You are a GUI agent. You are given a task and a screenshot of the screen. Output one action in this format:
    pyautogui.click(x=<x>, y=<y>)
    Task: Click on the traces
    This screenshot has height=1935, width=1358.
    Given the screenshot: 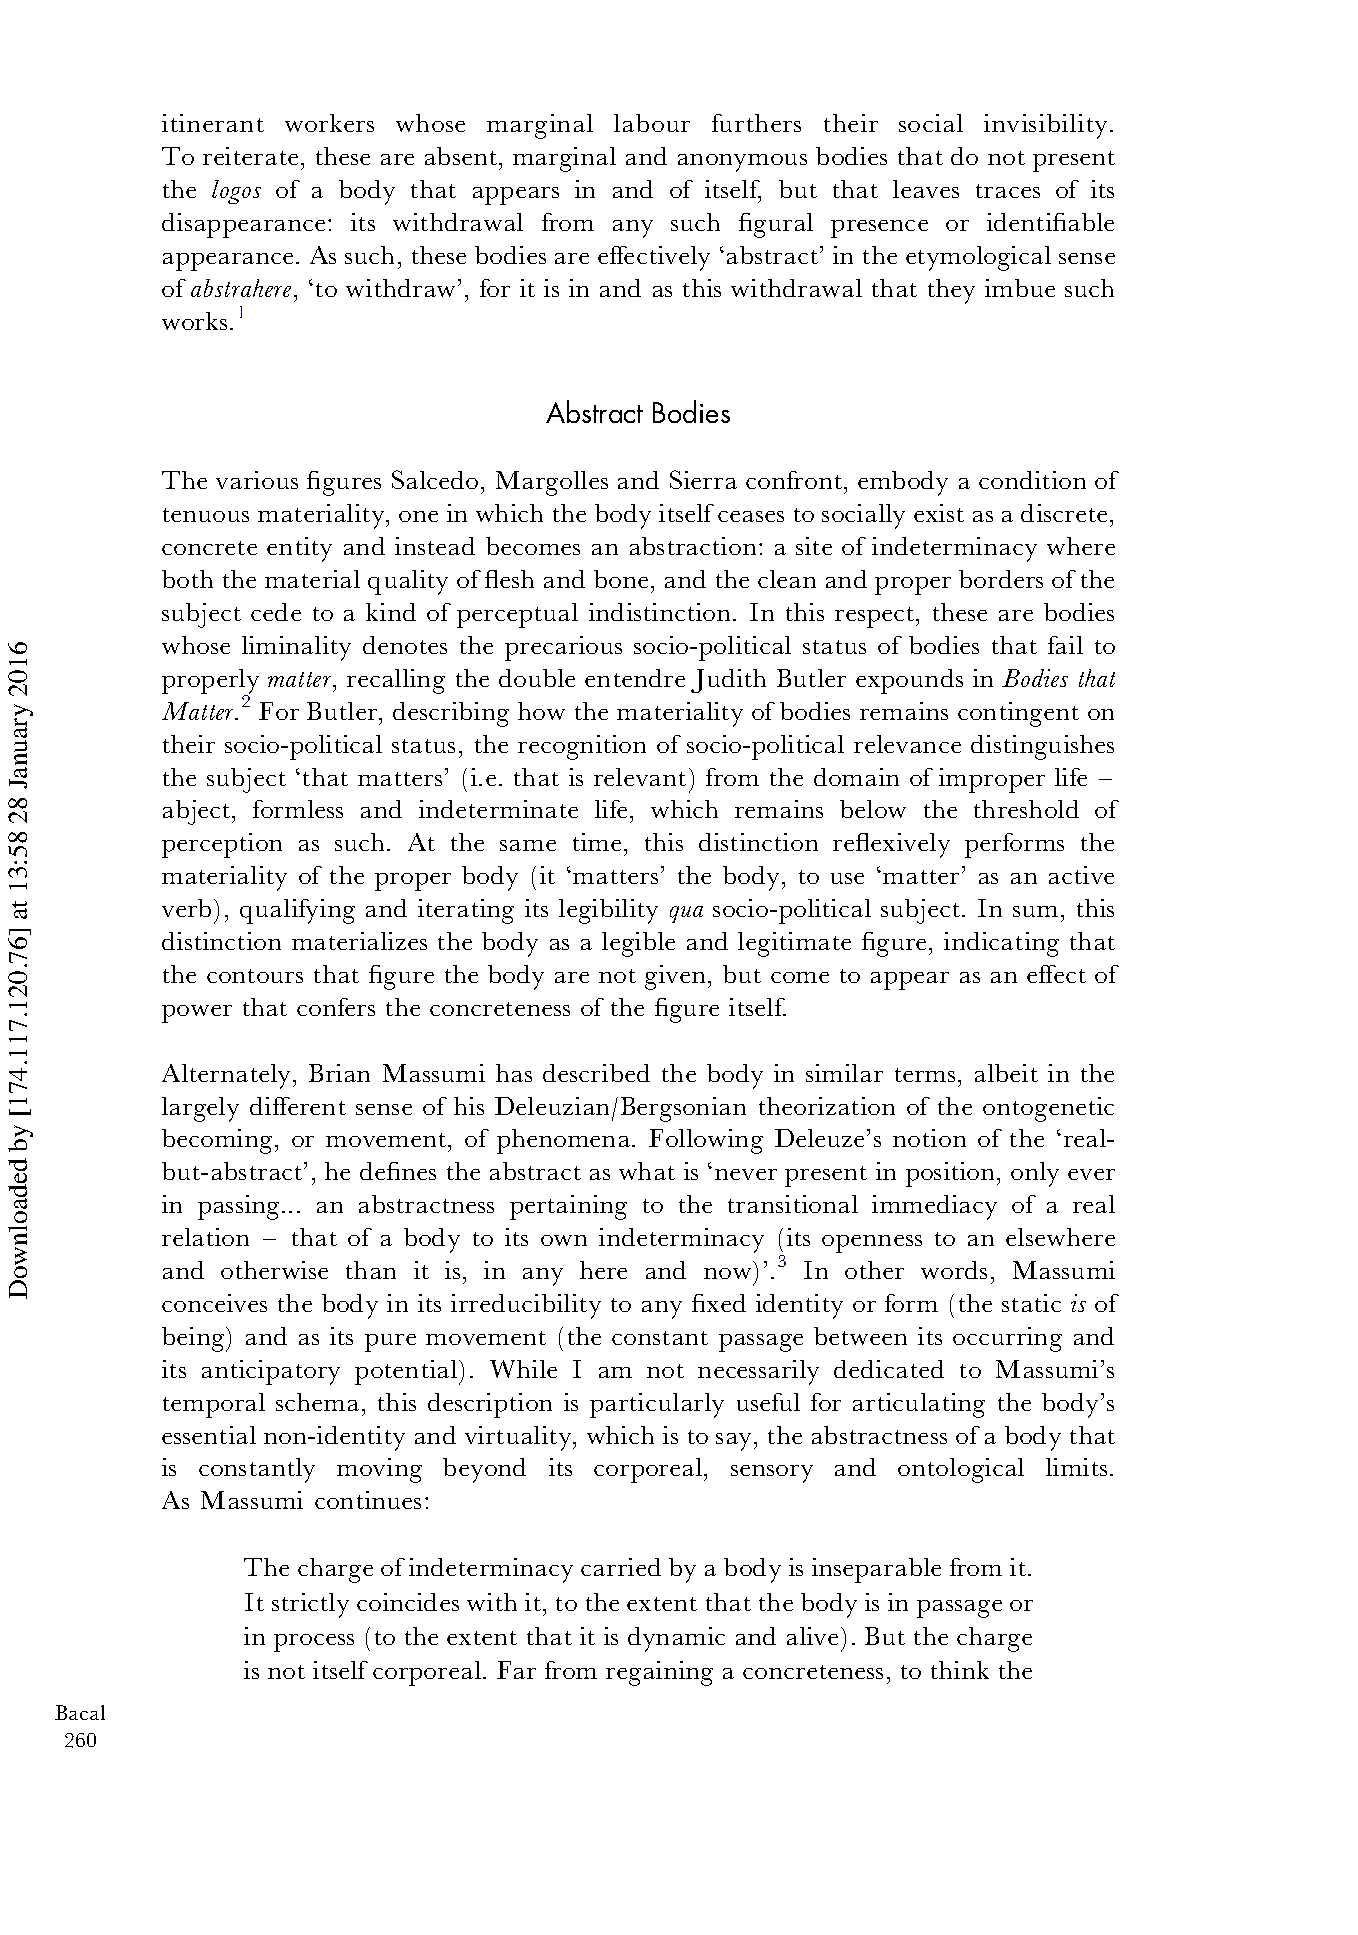 What is the action you would take?
    pyautogui.click(x=1008, y=191)
